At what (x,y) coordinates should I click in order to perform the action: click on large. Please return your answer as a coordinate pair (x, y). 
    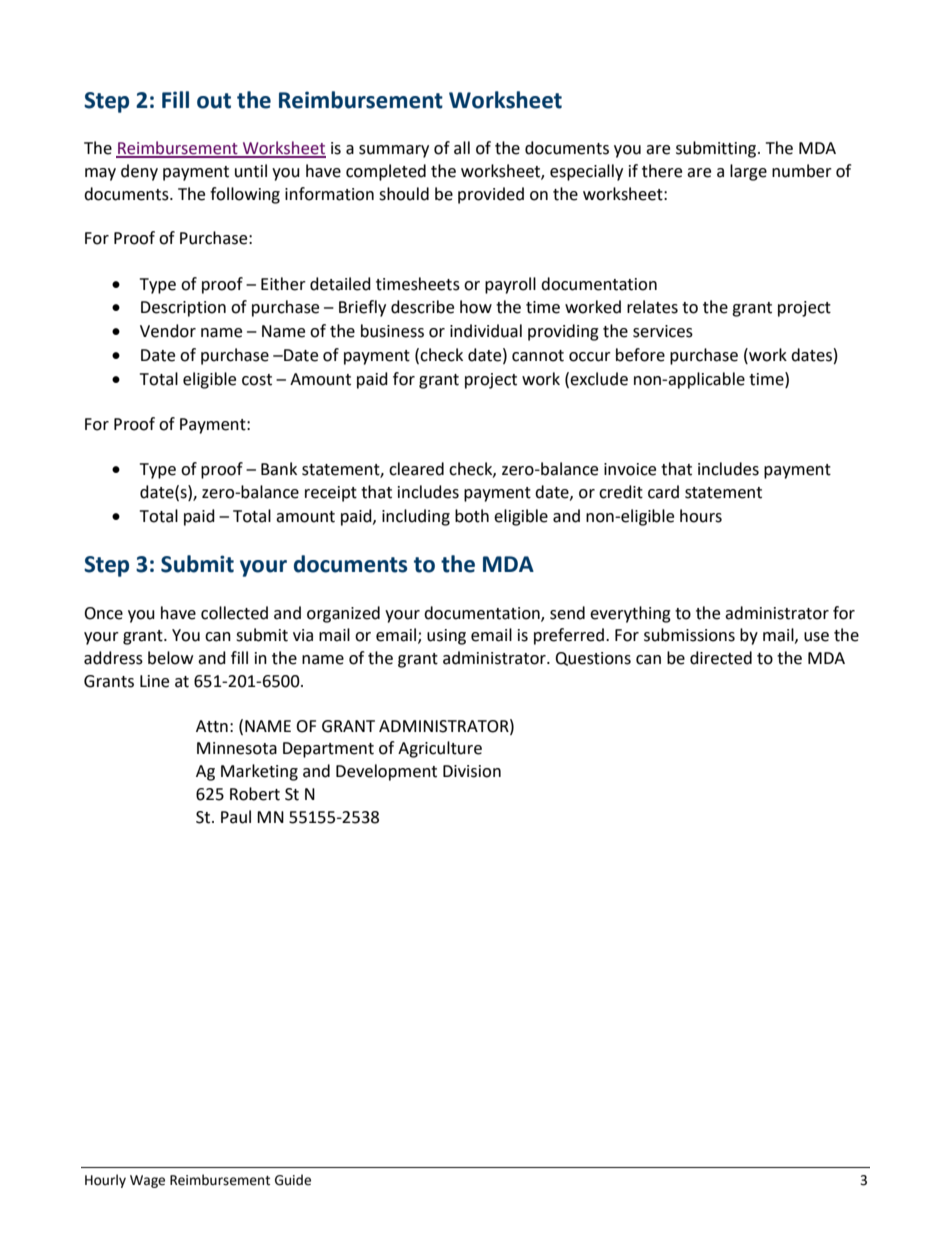
    Looking at the image, I should click on (748, 172).
